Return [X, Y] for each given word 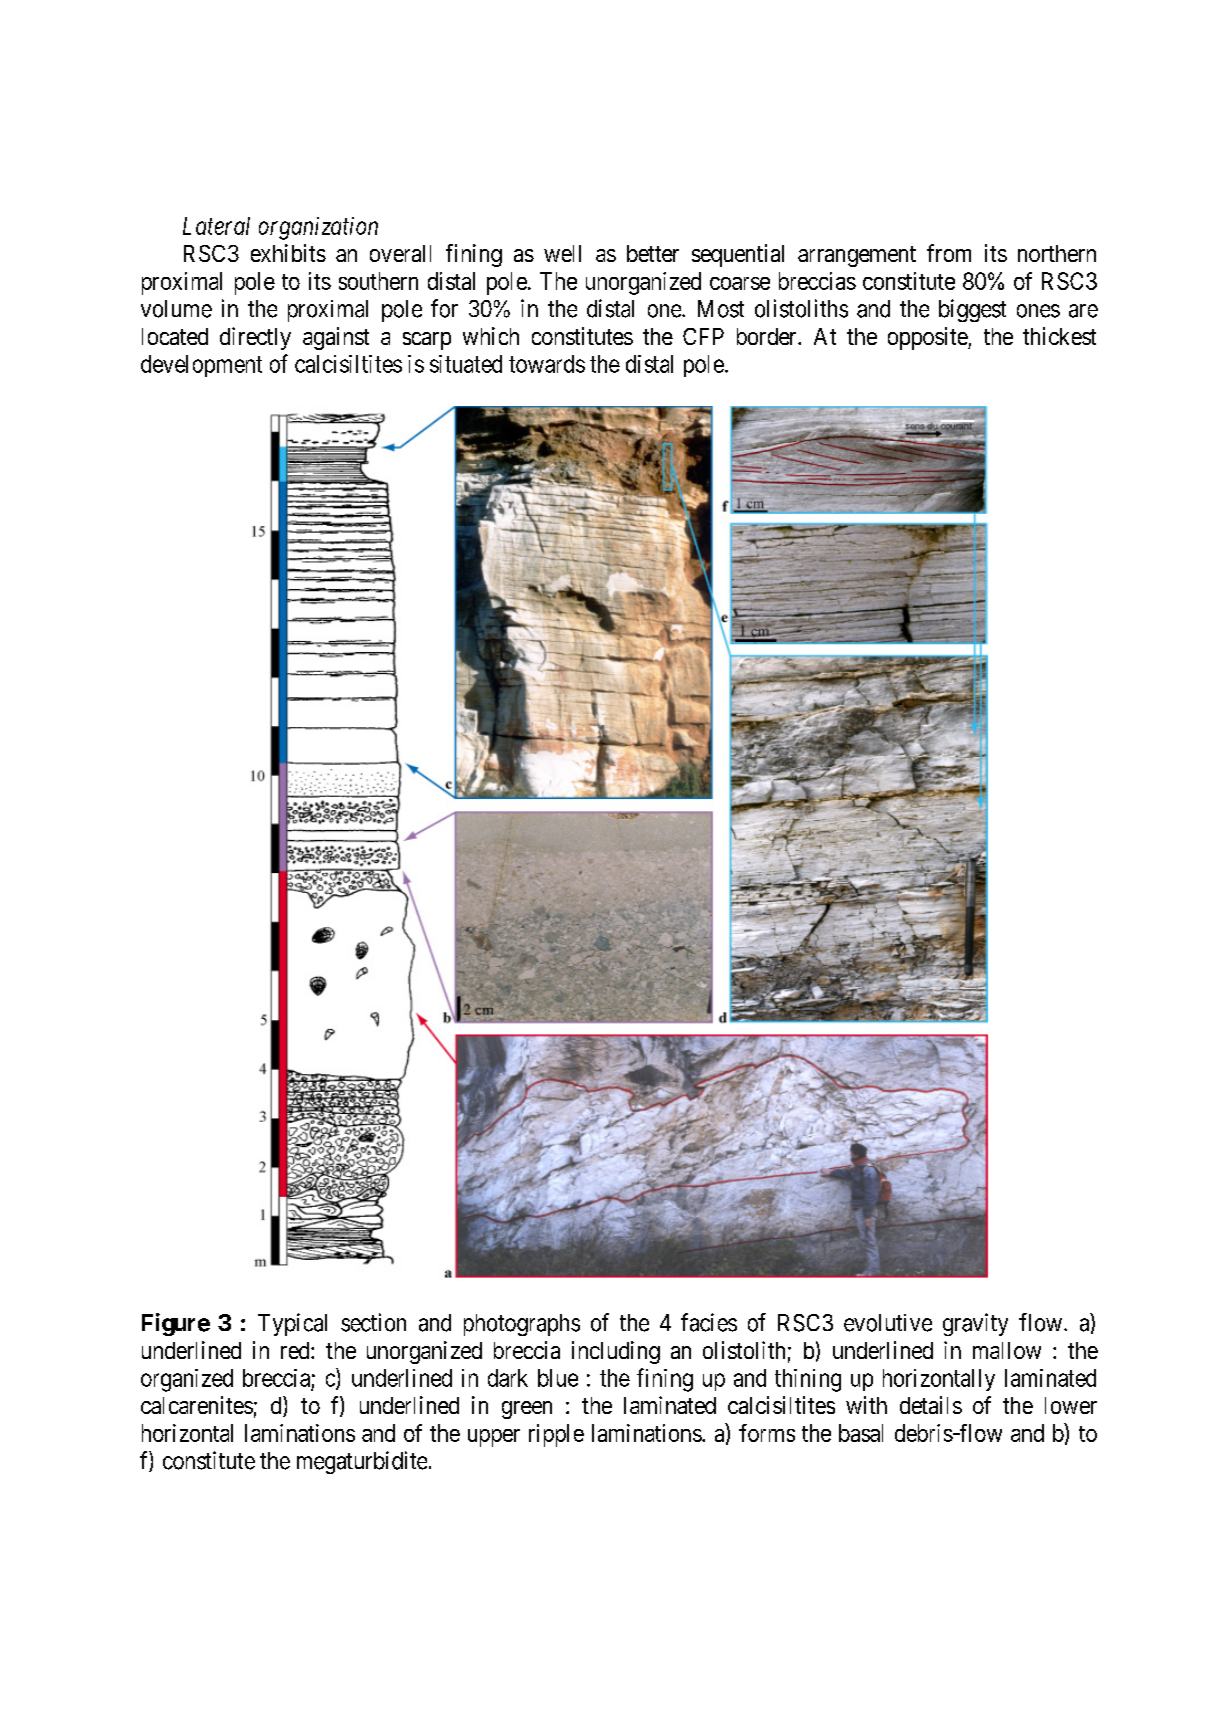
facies [709, 1322]
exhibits [288, 253]
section [373, 1322]
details [931, 1405]
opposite [928, 338]
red [296, 1350]
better [653, 253]
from [949, 253]
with [866, 1405]
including [616, 1352]
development [201, 366]
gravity [975, 1324]
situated [466, 364]
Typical [292, 1324]
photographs [522, 1325]
